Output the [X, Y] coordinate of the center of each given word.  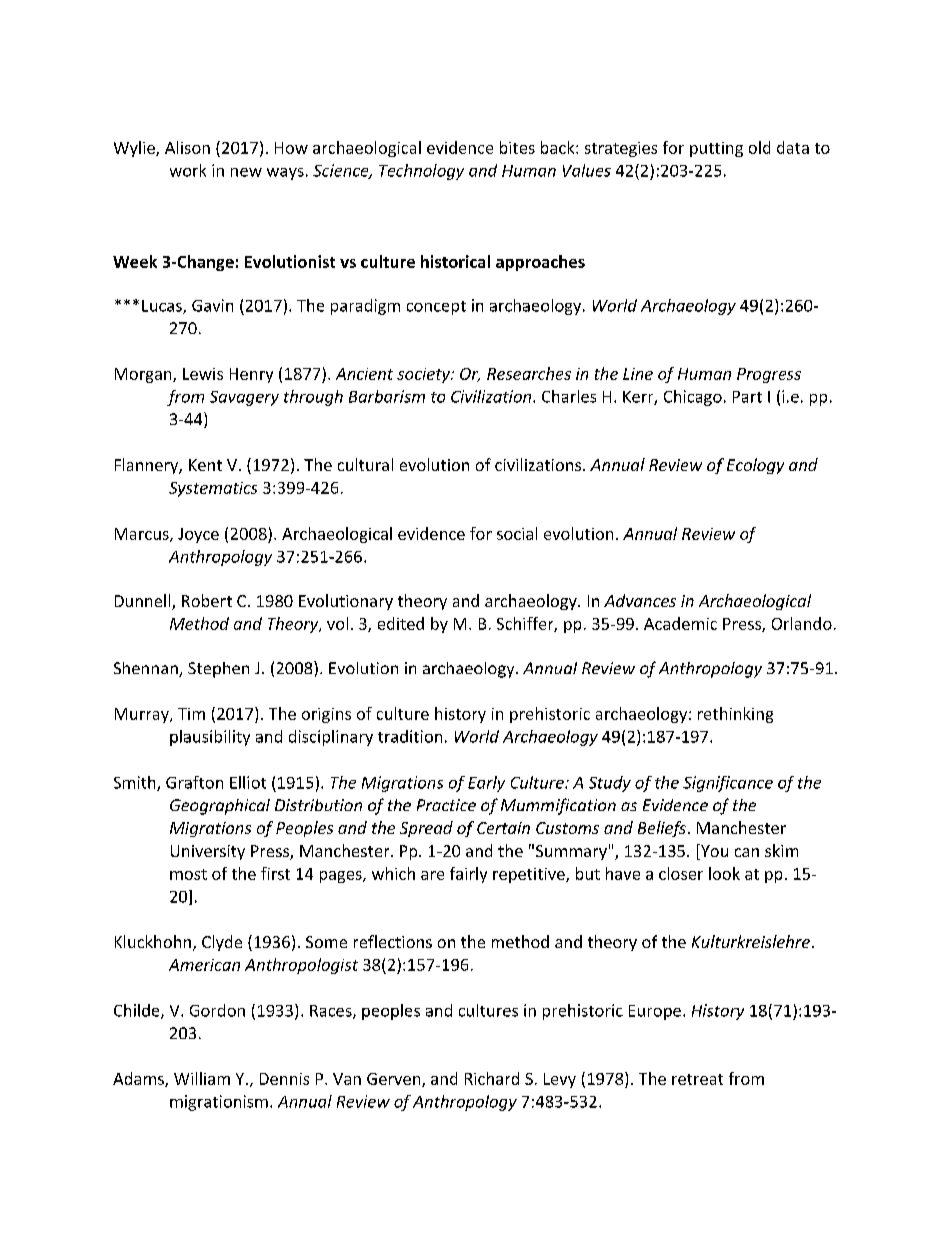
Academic [680, 623]
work [188, 170]
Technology [421, 172]
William [202, 1078]
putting [716, 149]
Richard [492, 1078]
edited [401, 623]
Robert [207, 600]
